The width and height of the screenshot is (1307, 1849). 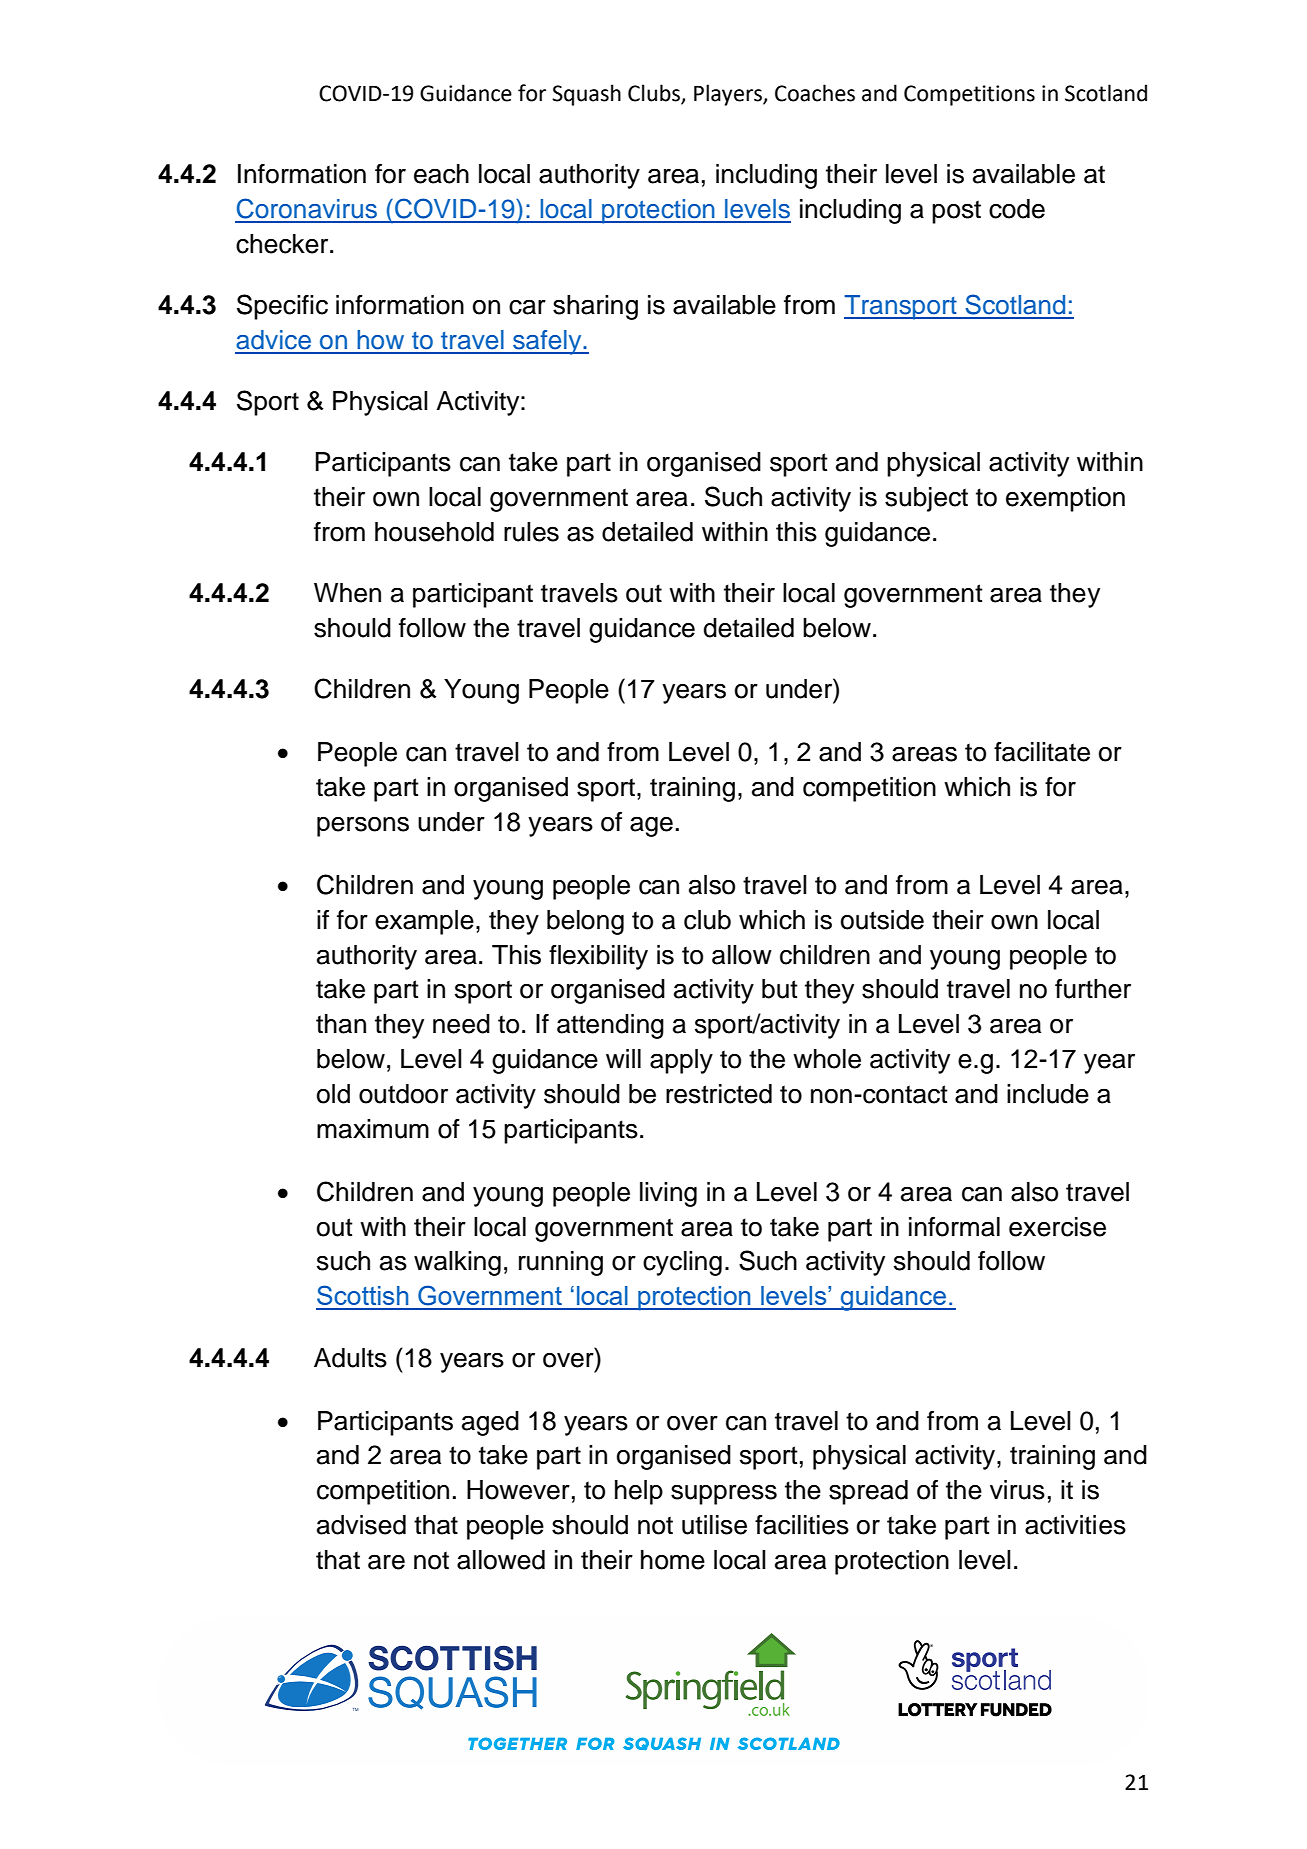 What do you see at coordinates (714, 1525) in the screenshot?
I see `utilise` at bounding box center [714, 1525].
